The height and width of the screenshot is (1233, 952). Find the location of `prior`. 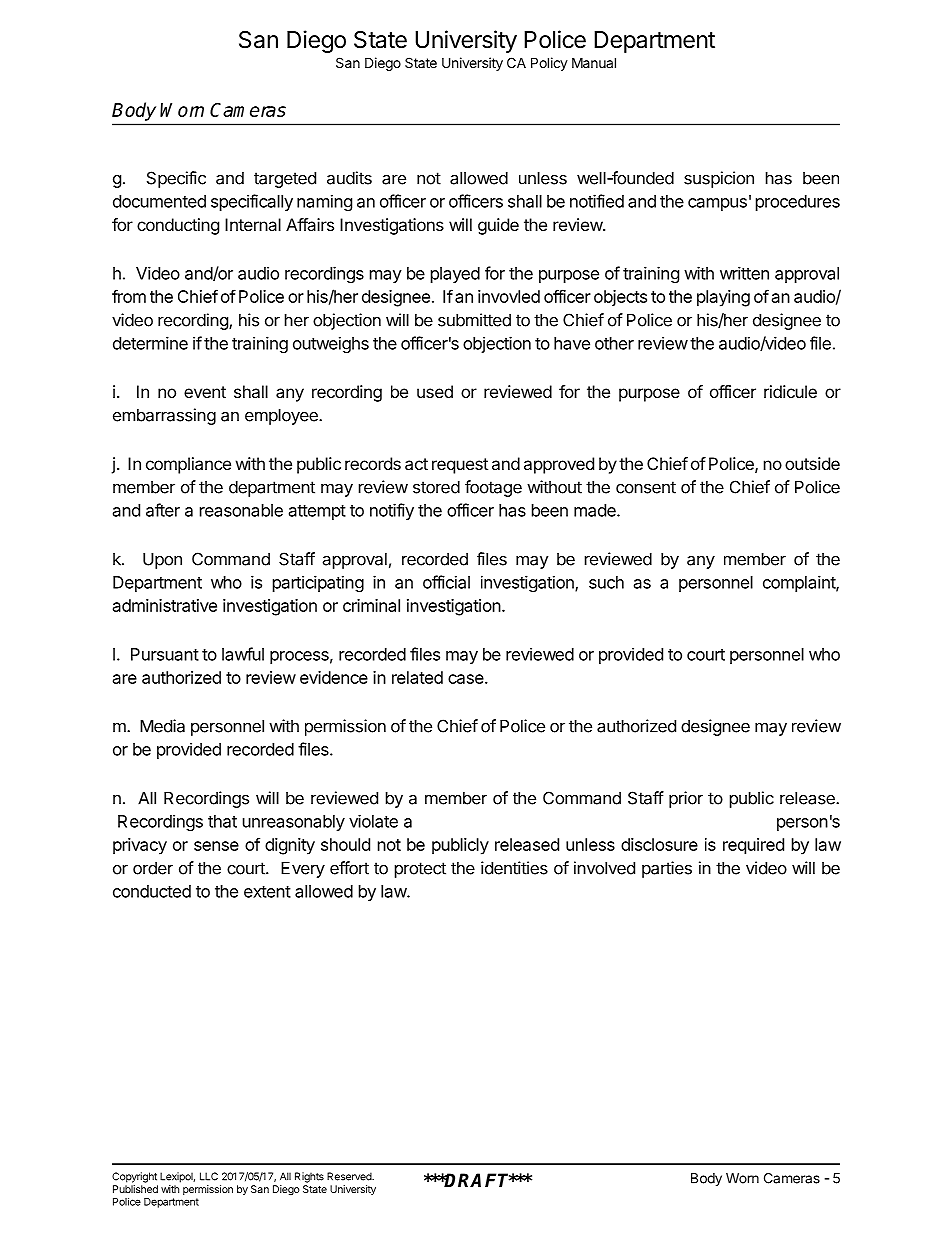

prior is located at coordinates (686, 799).
